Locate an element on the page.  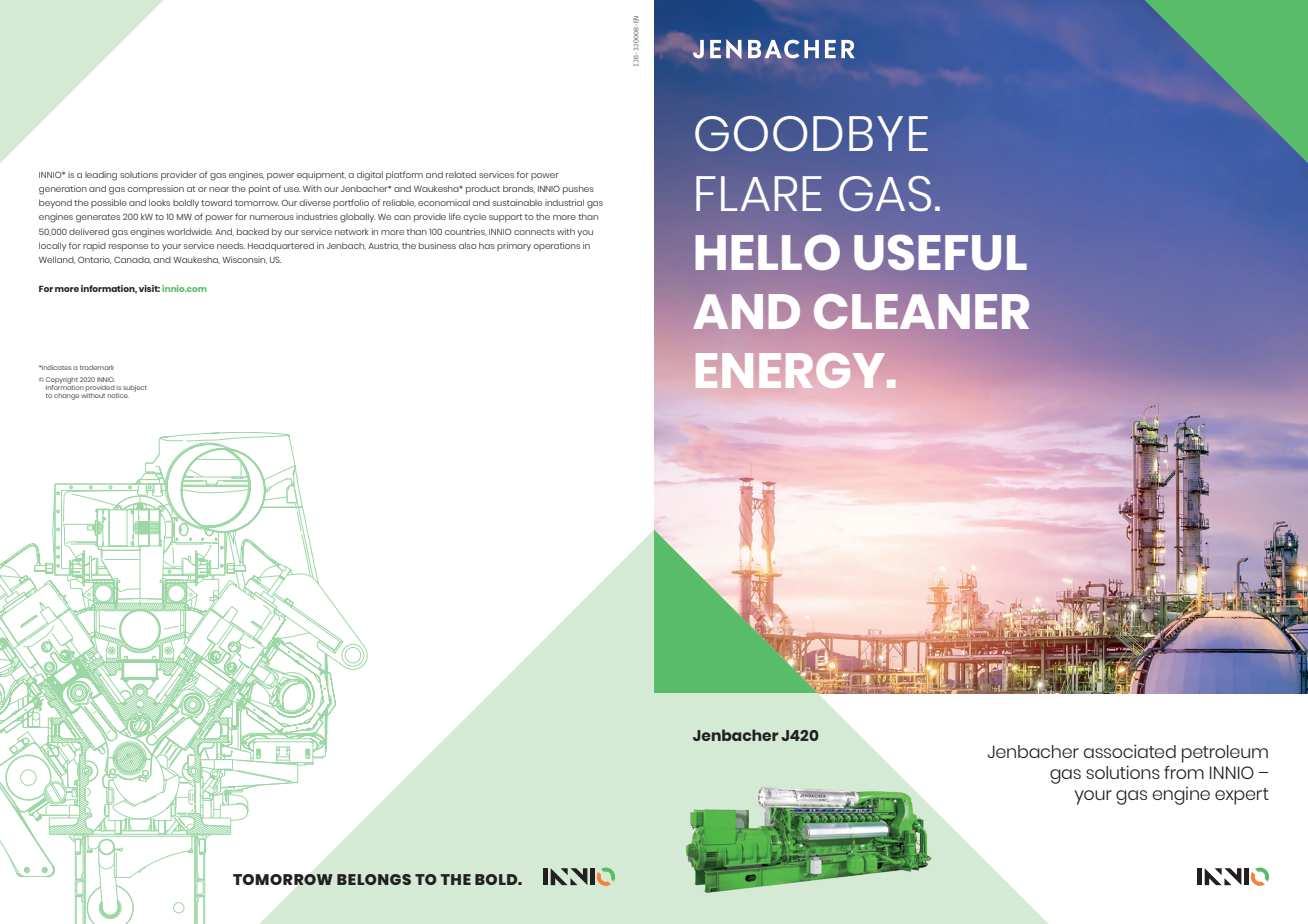
expert is located at coordinates (1242, 796).
